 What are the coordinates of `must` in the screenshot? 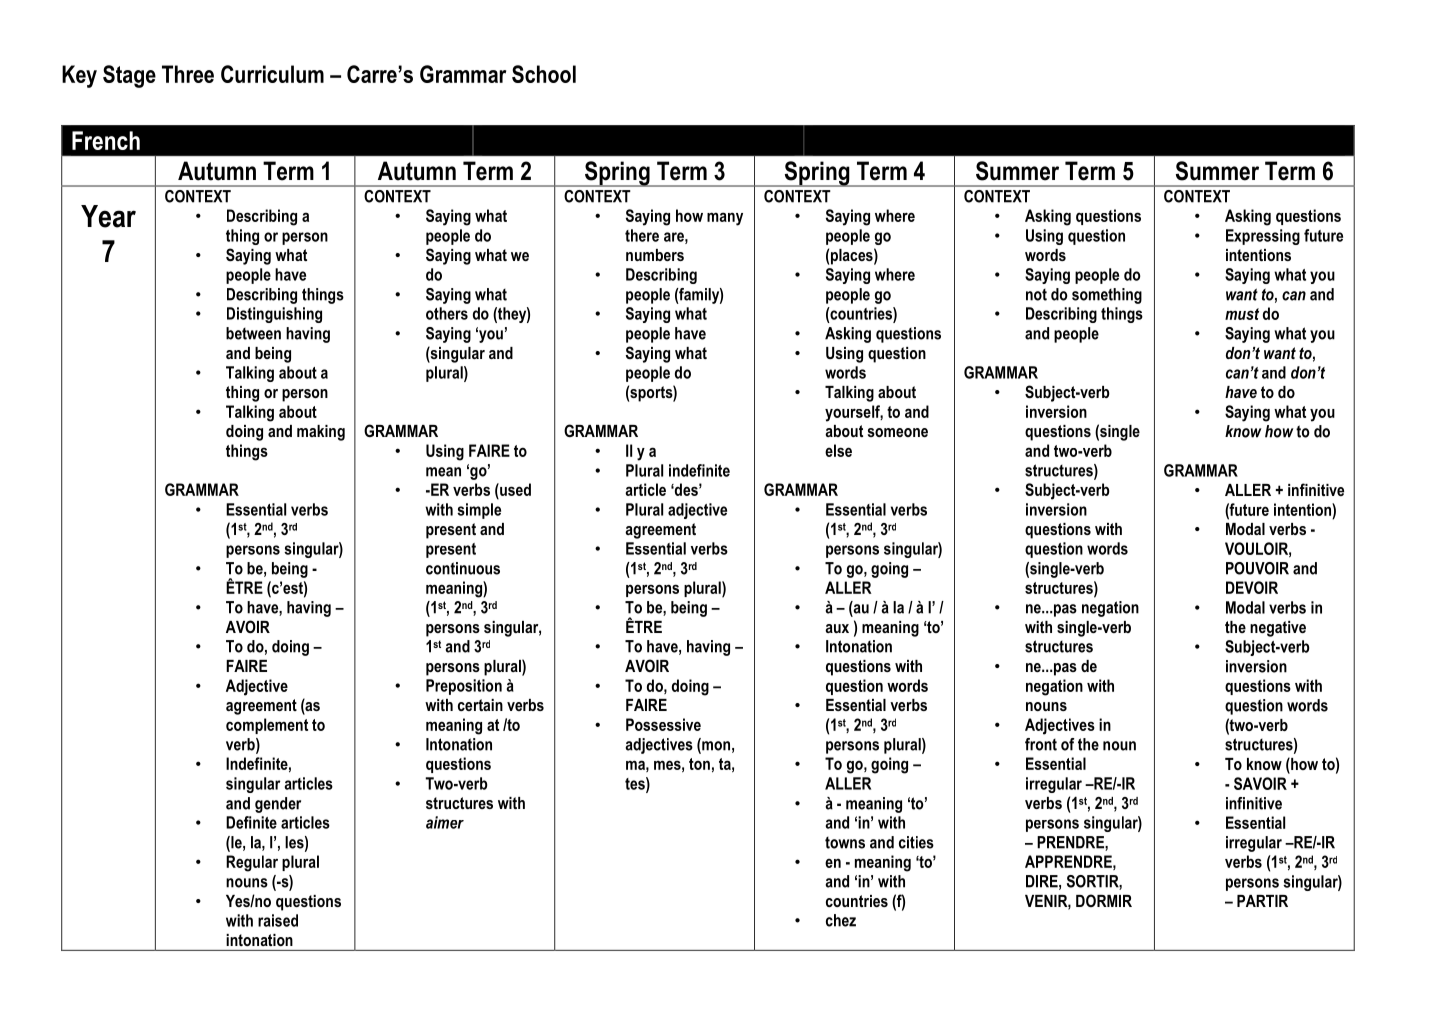 It's located at (1242, 314).
